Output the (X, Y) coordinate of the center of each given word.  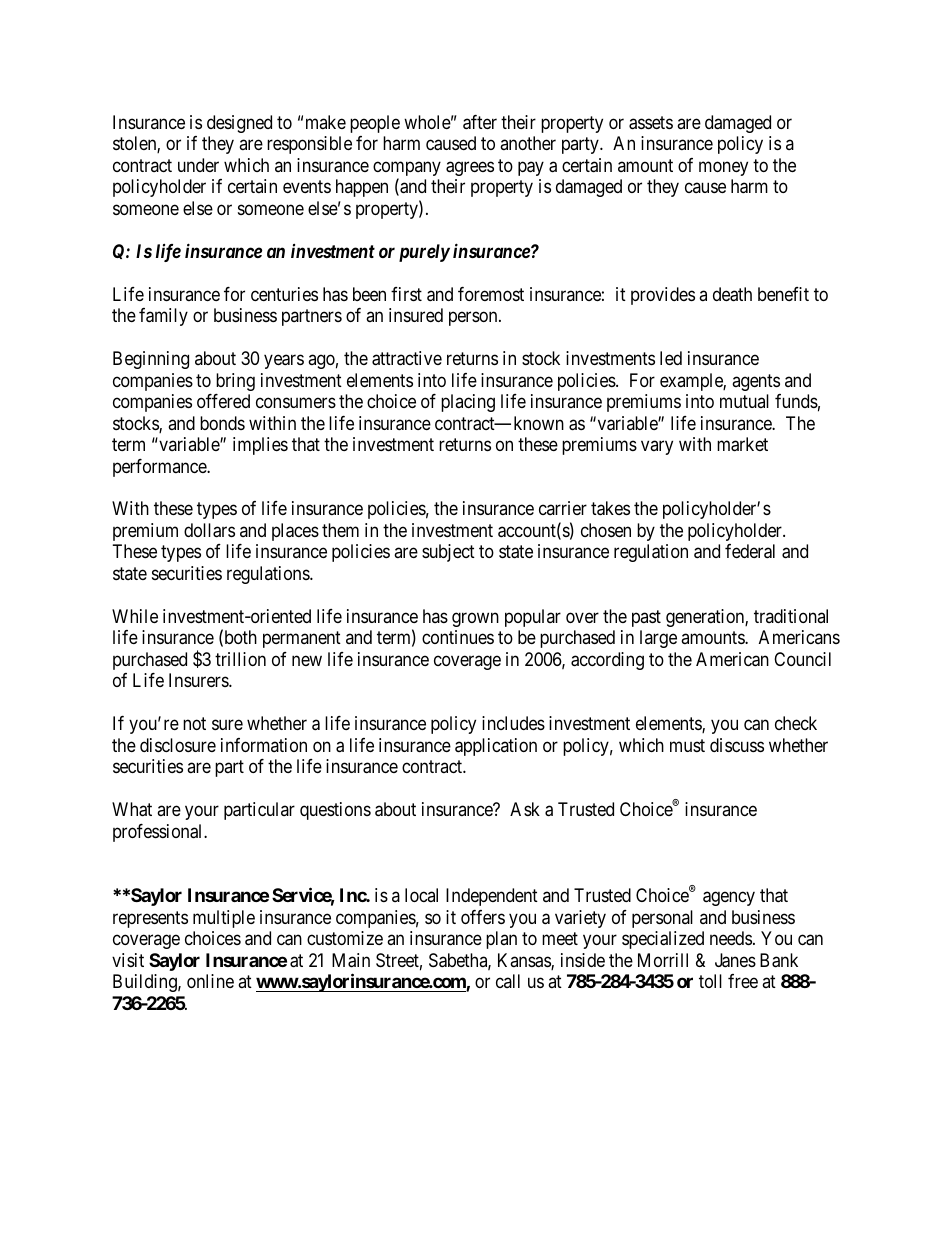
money (723, 168)
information (264, 745)
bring (235, 382)
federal (750, 551)
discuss (737, 745)
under (198, 165)
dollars (209, 530)
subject (448, 553)
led (671, 358)
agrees (470, 168)
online (210, 981)
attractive (407, 358)
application (496, 747)
